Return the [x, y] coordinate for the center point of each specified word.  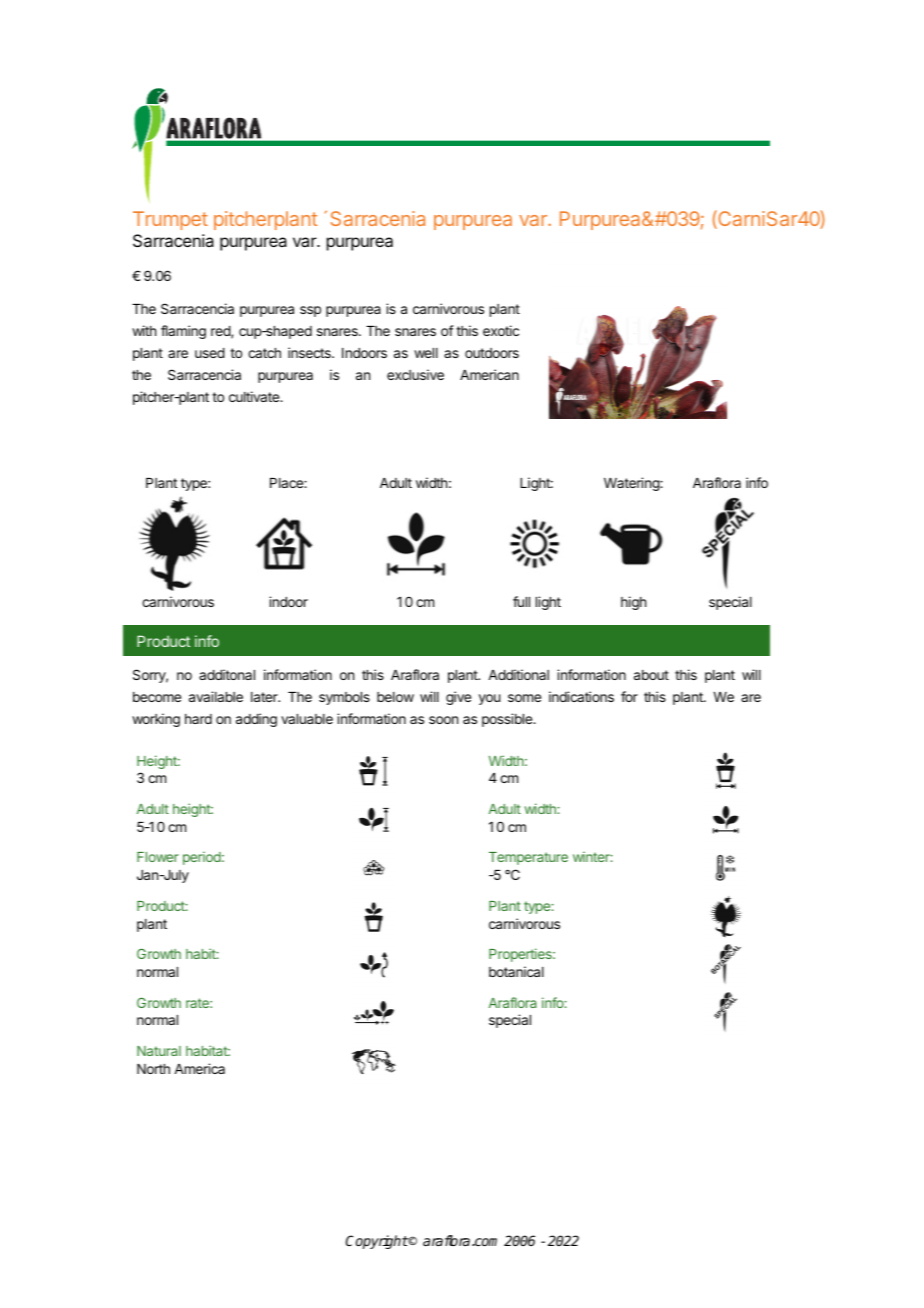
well [426, 353]
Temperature [528, 858]
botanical [516, 971]
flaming [183, 332]
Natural [159, 1051]
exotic [501, 330]
